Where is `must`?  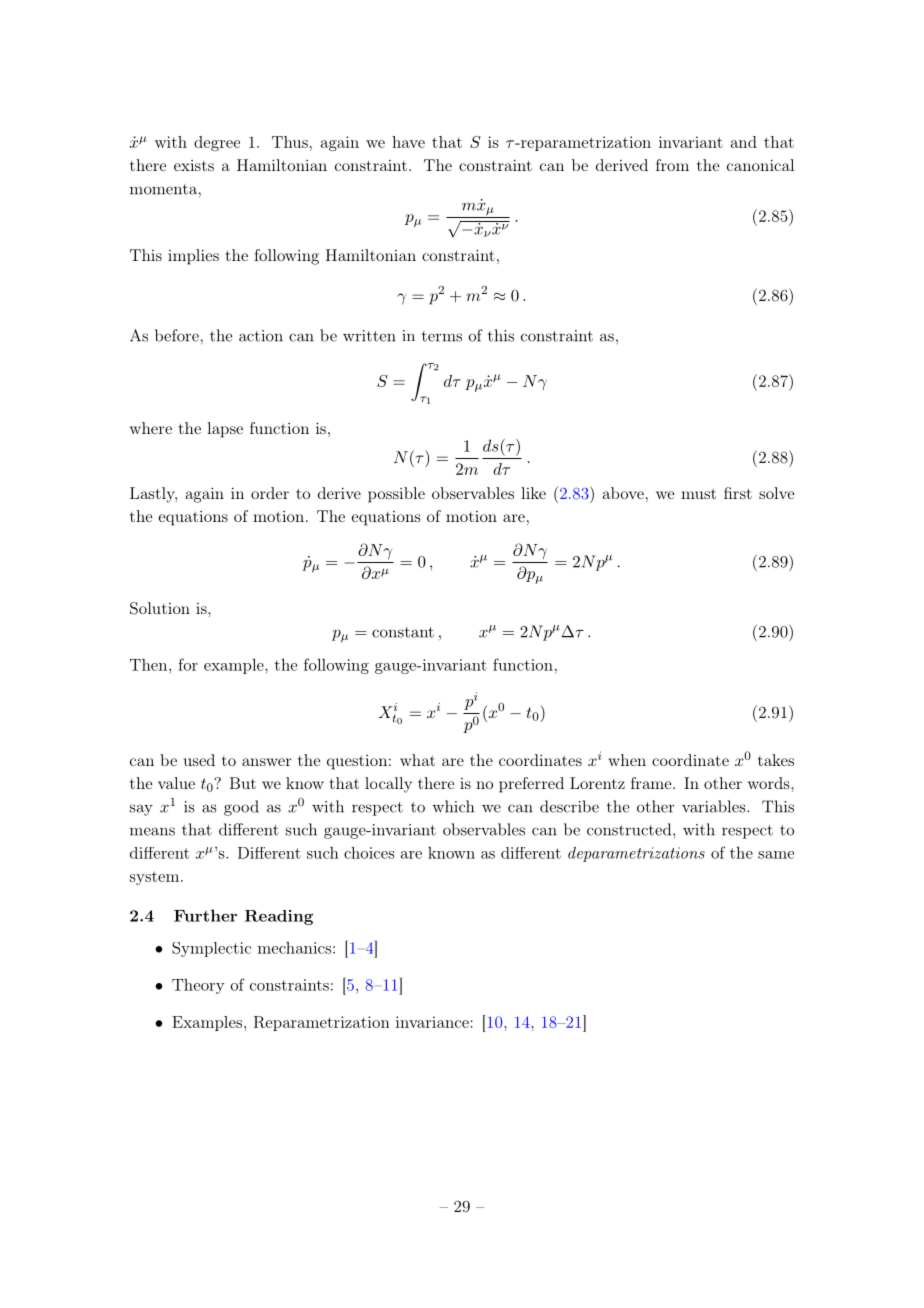 must is located at coordinates (698, 494).
